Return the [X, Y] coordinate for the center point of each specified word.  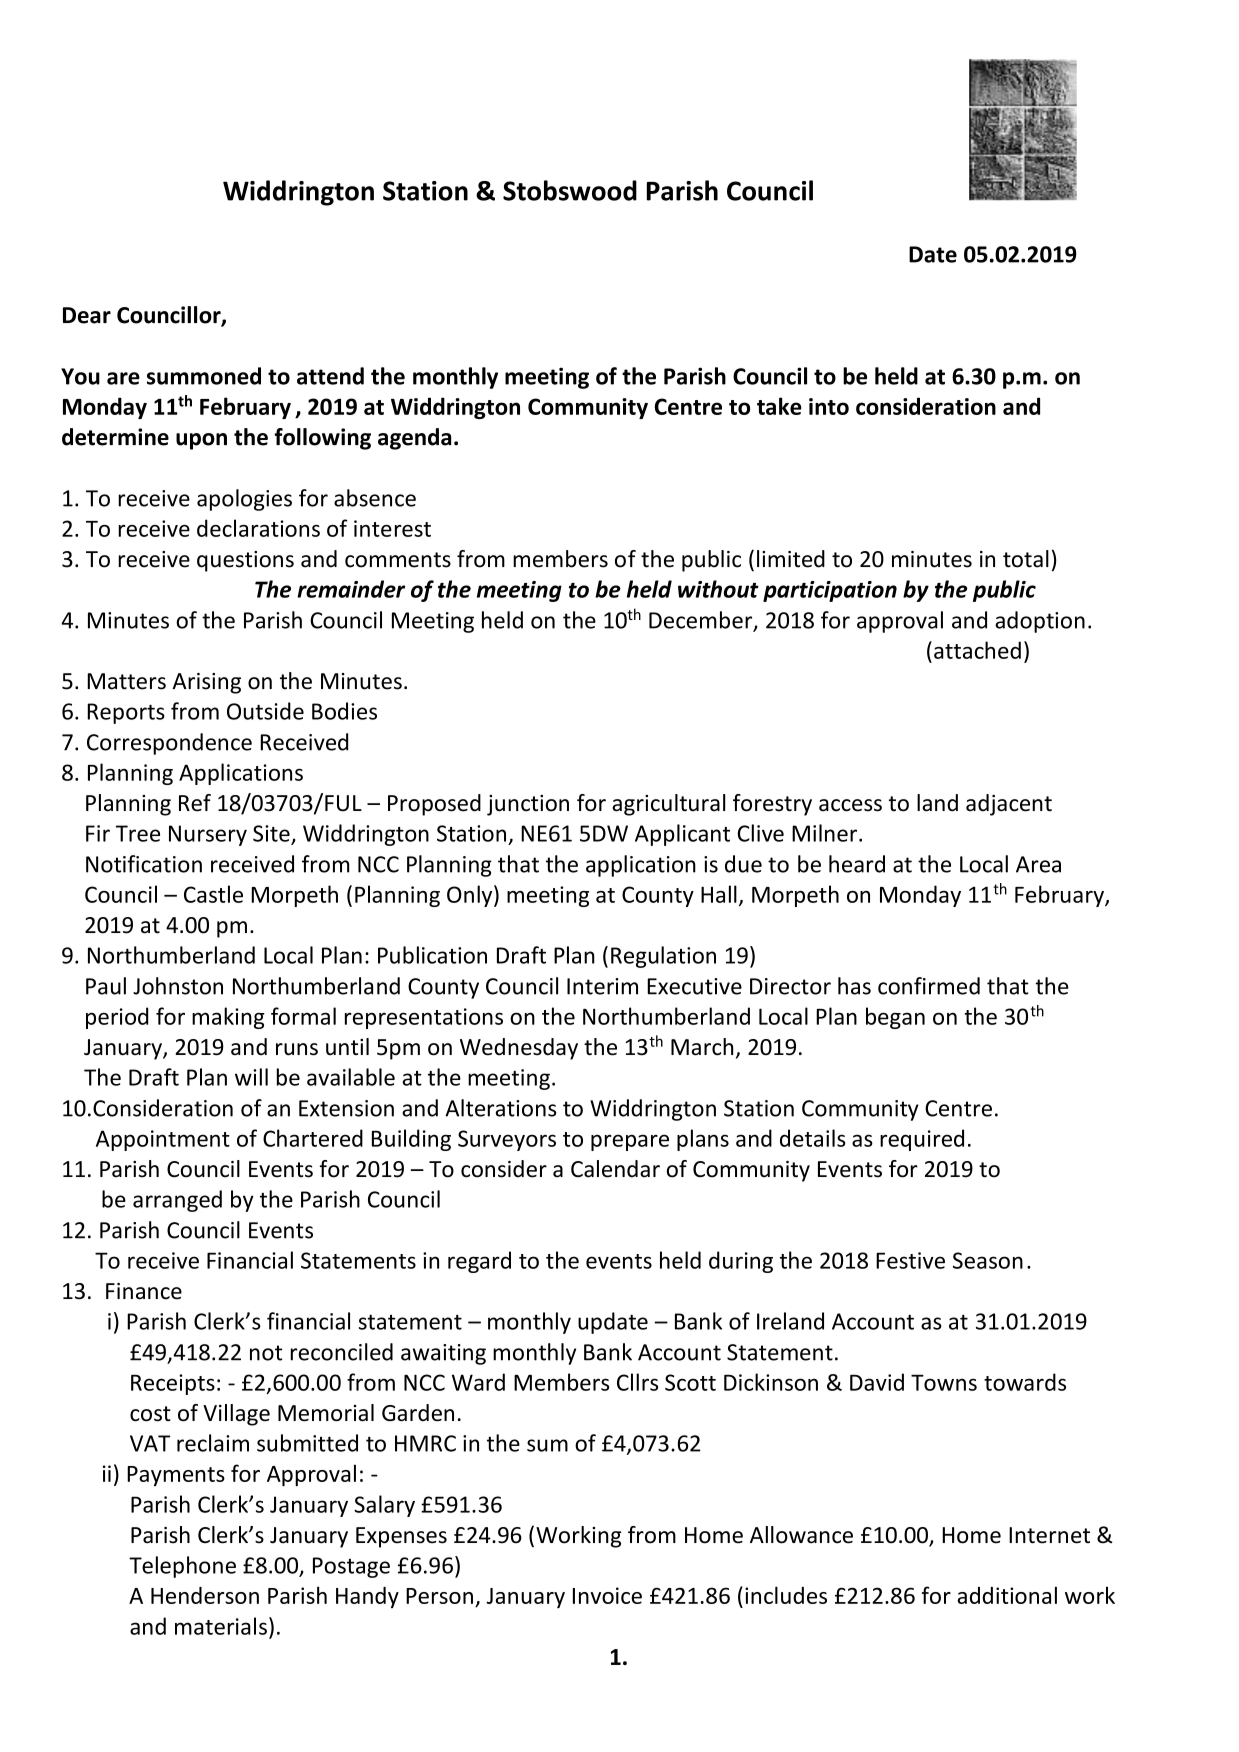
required [922, 1140]
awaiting [443, 1354]
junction [528, 805]
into [829, 406]
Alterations [500, 1108]
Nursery [208, 835]
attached [977, 650]
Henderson [205, 1595]
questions [245, 561]
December [702, 621]
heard [857, 864]
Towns [944, 1382]
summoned [204, 376]
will [251, 1077]
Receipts [173, 1384]
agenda [414, 439]
